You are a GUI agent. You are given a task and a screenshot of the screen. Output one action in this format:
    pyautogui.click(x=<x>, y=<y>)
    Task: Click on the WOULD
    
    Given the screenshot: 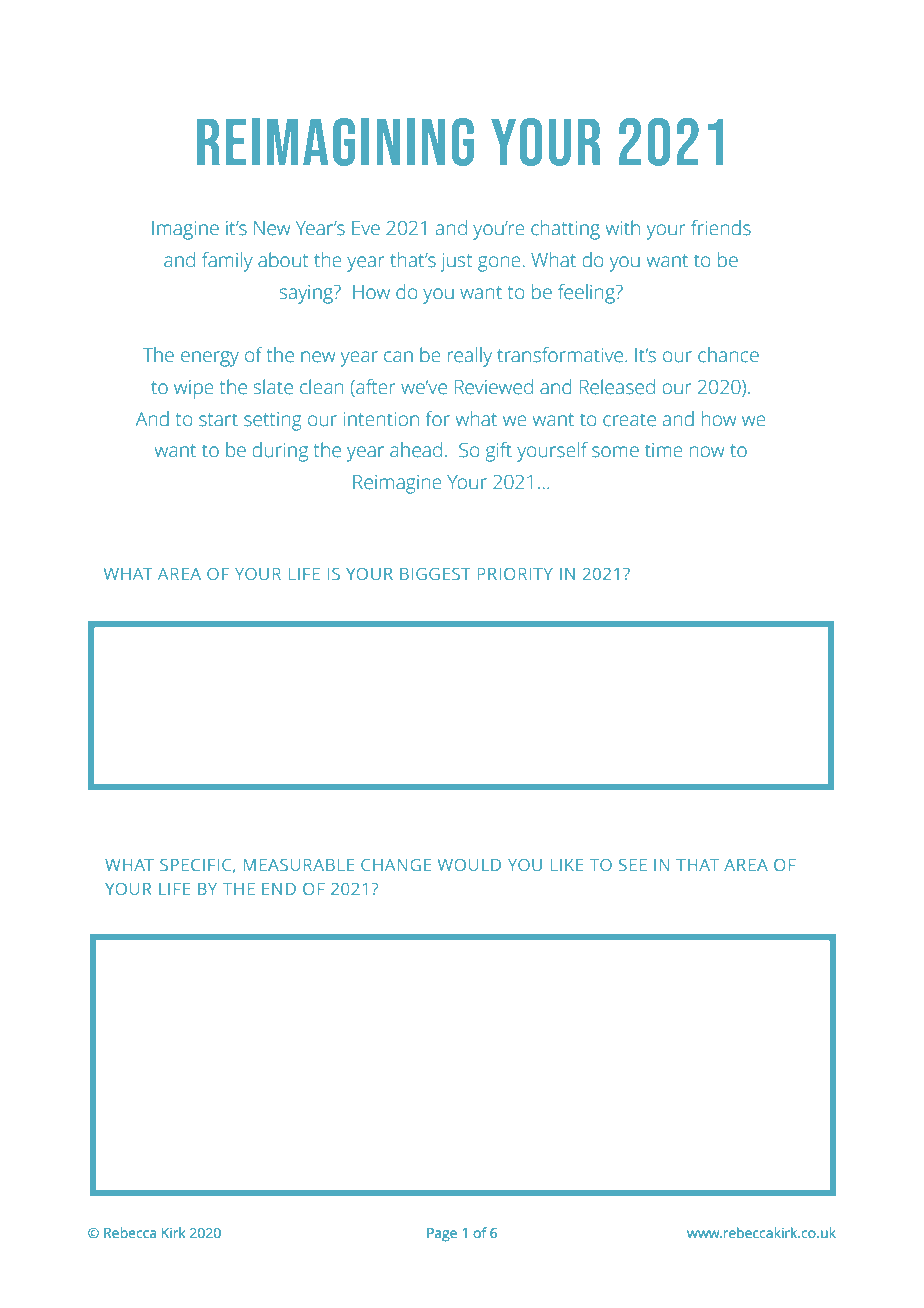 What is the action you would take?
    pyautogui.click(x=469, y=865)
